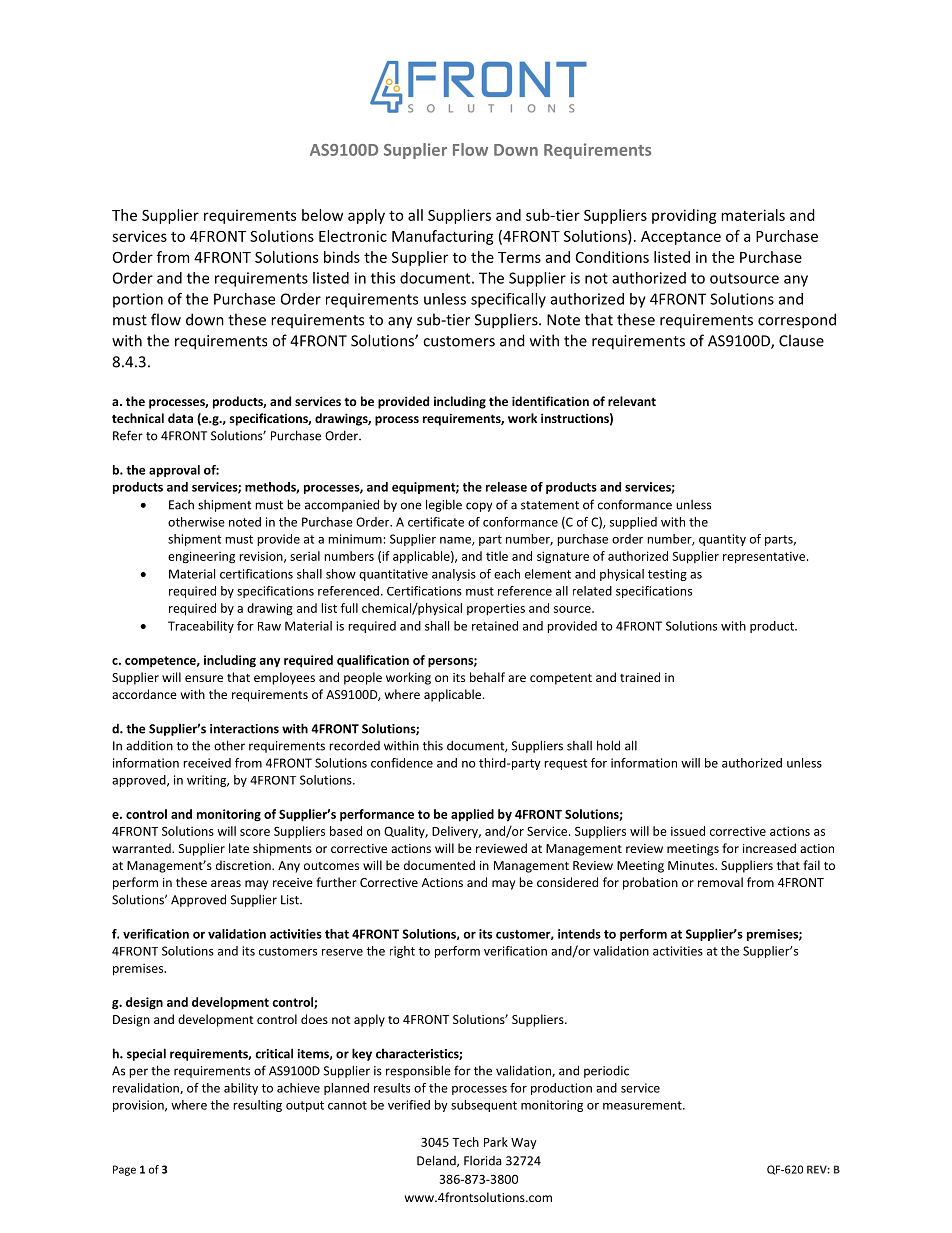  Describe the element at coordinates (443, 237) in the screenshot. I see `Manufacturing` at that location.
